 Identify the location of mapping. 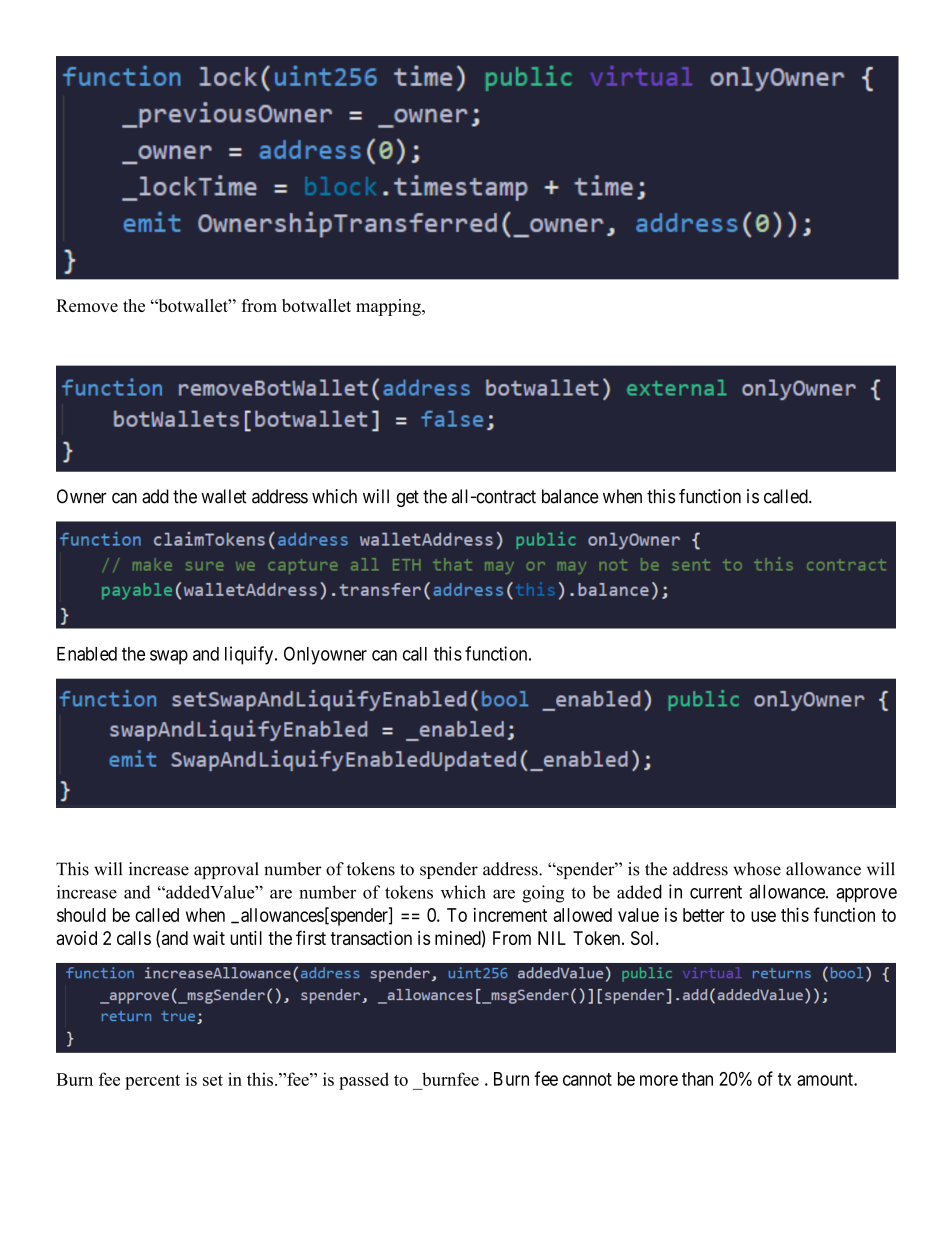
(389, 307).
